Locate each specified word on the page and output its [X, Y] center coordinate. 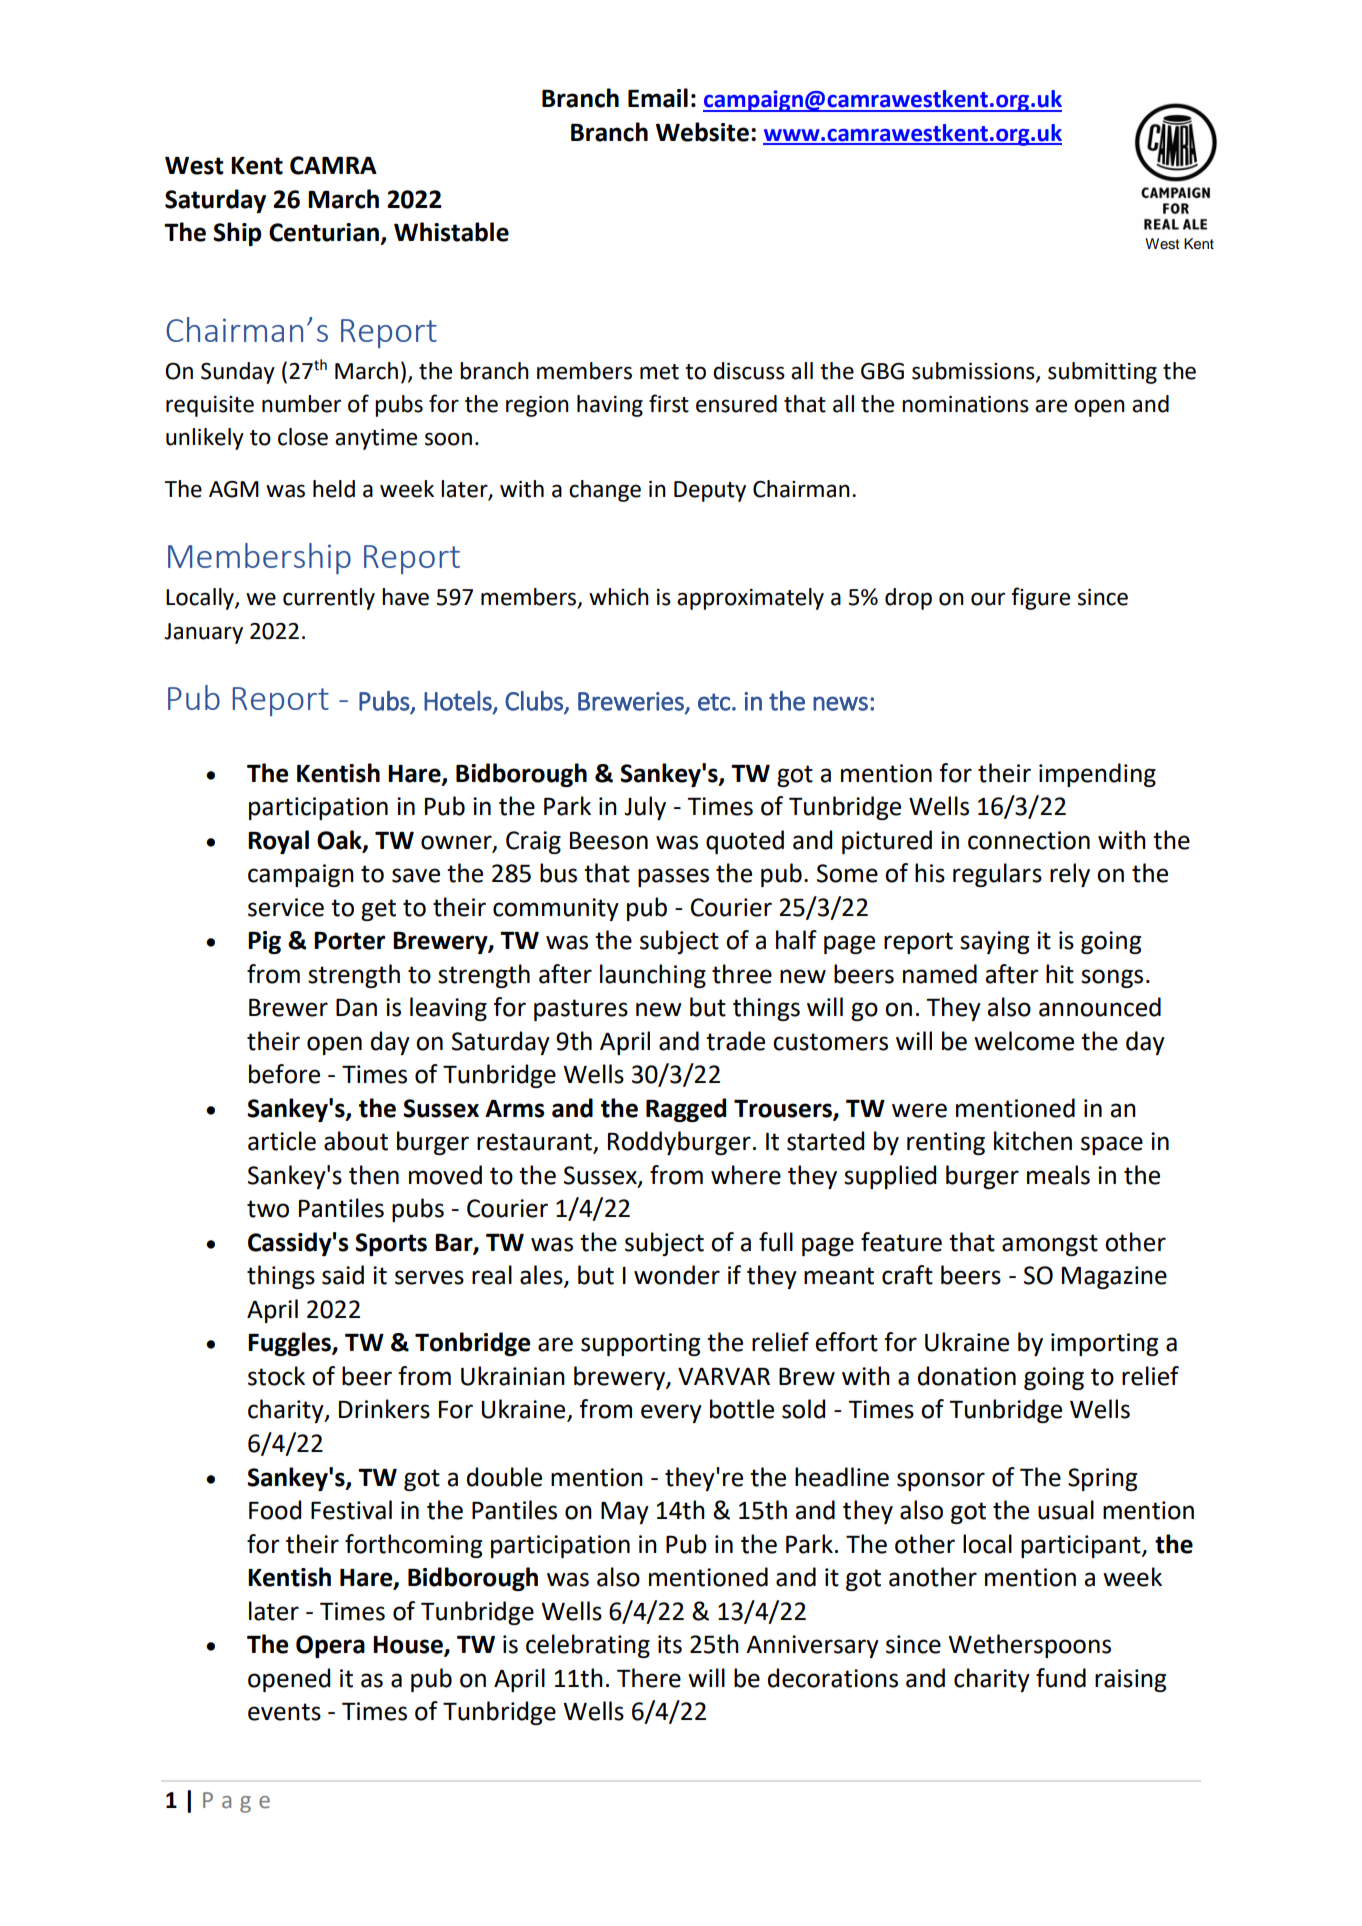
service [286, 907]
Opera [330, 1646]
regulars [997, 875]
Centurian [324, 232]
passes [673, 877]
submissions [974, 372]
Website [702, 132]
